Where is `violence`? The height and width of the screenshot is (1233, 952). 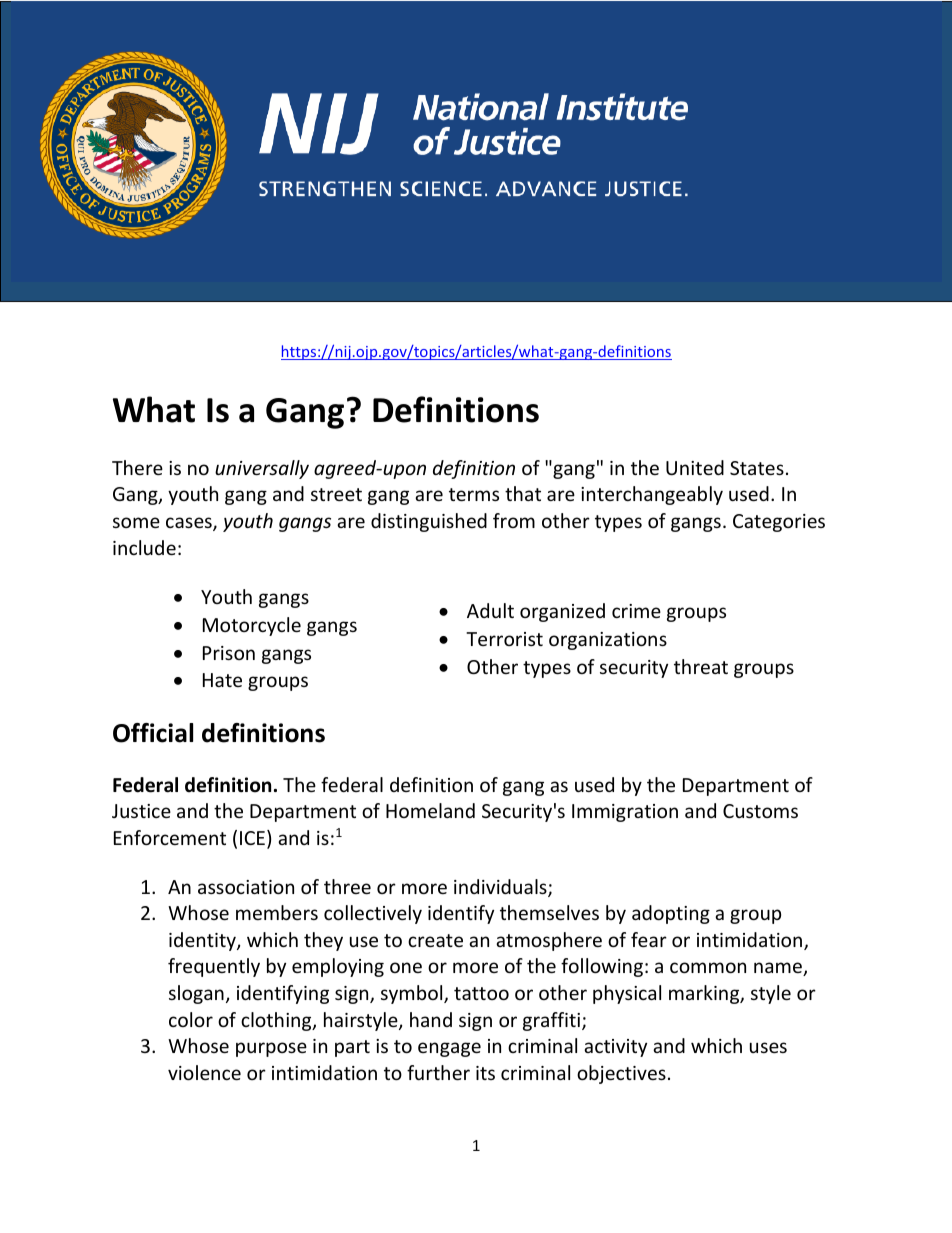 violence is located at coordinates (204, 1072).
